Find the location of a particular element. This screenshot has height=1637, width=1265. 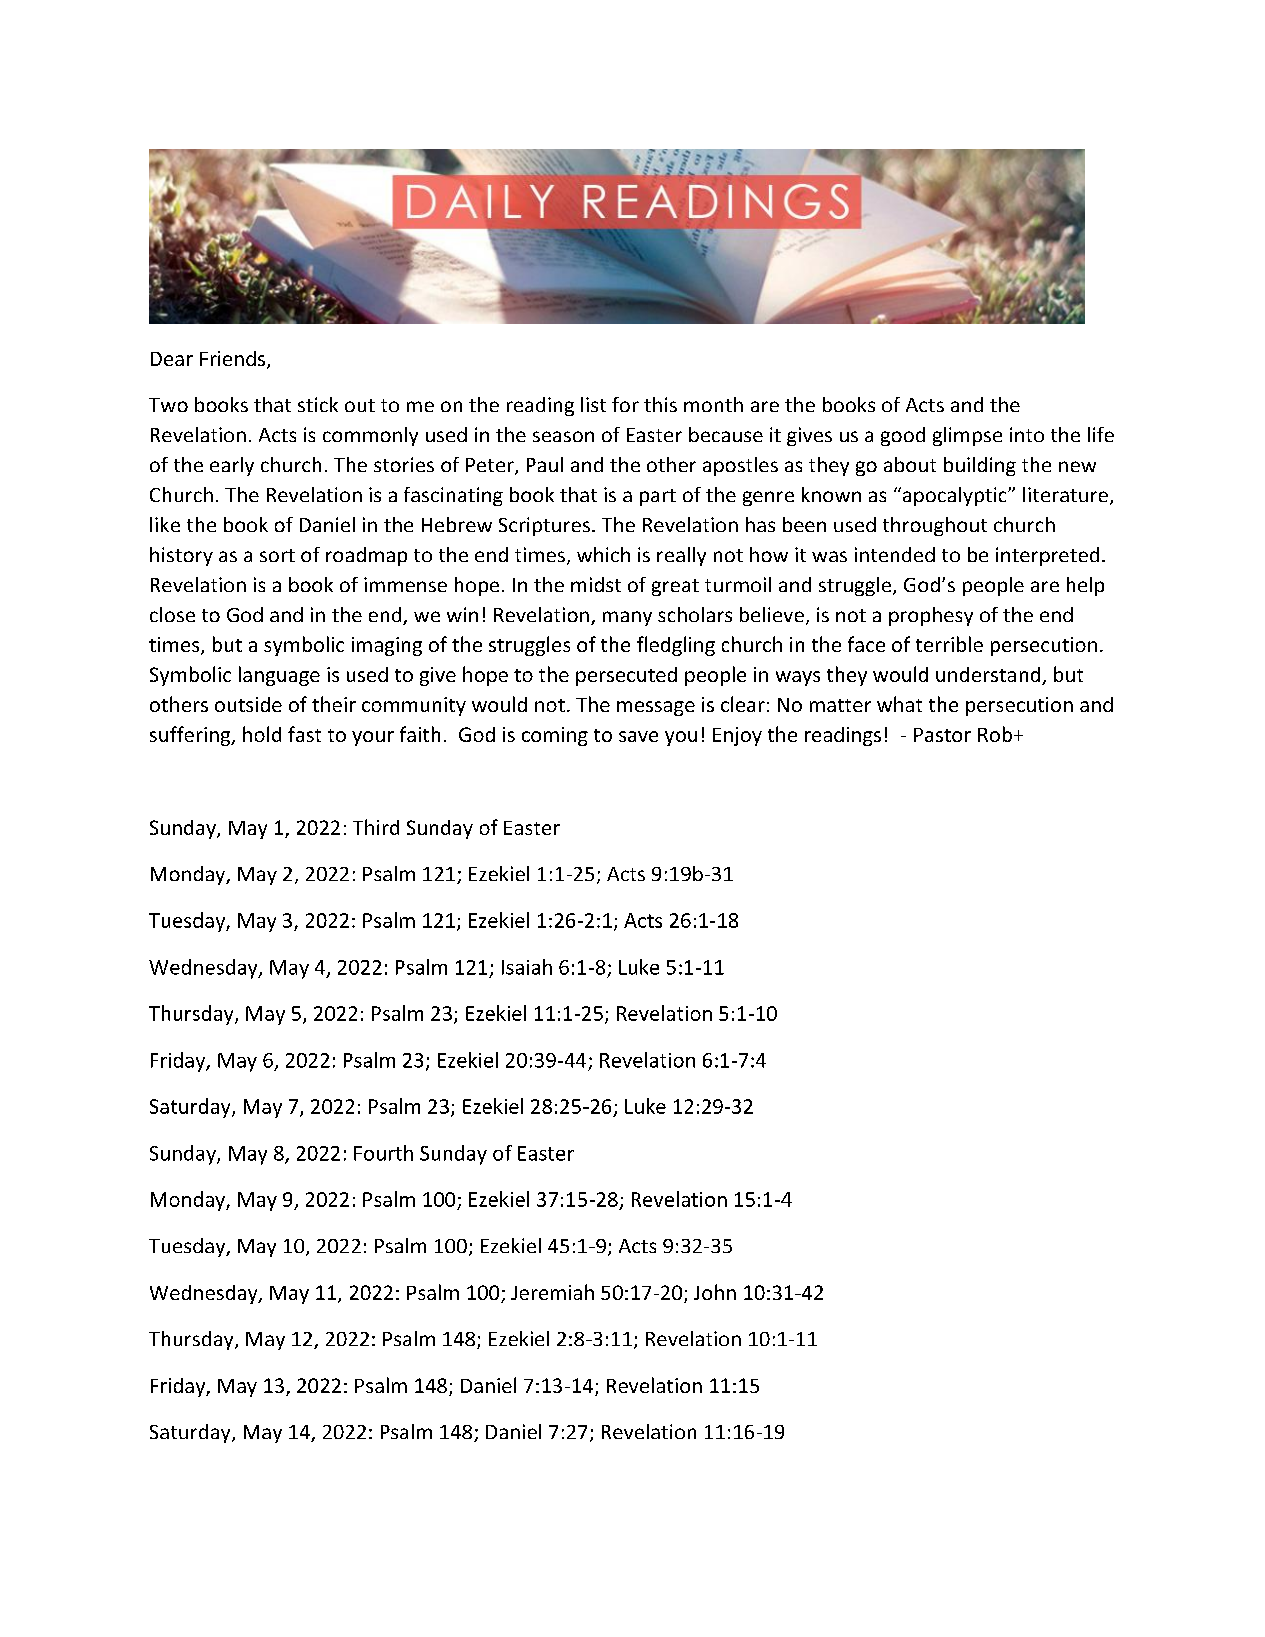

Rob is located at coordinates (995, 734).
